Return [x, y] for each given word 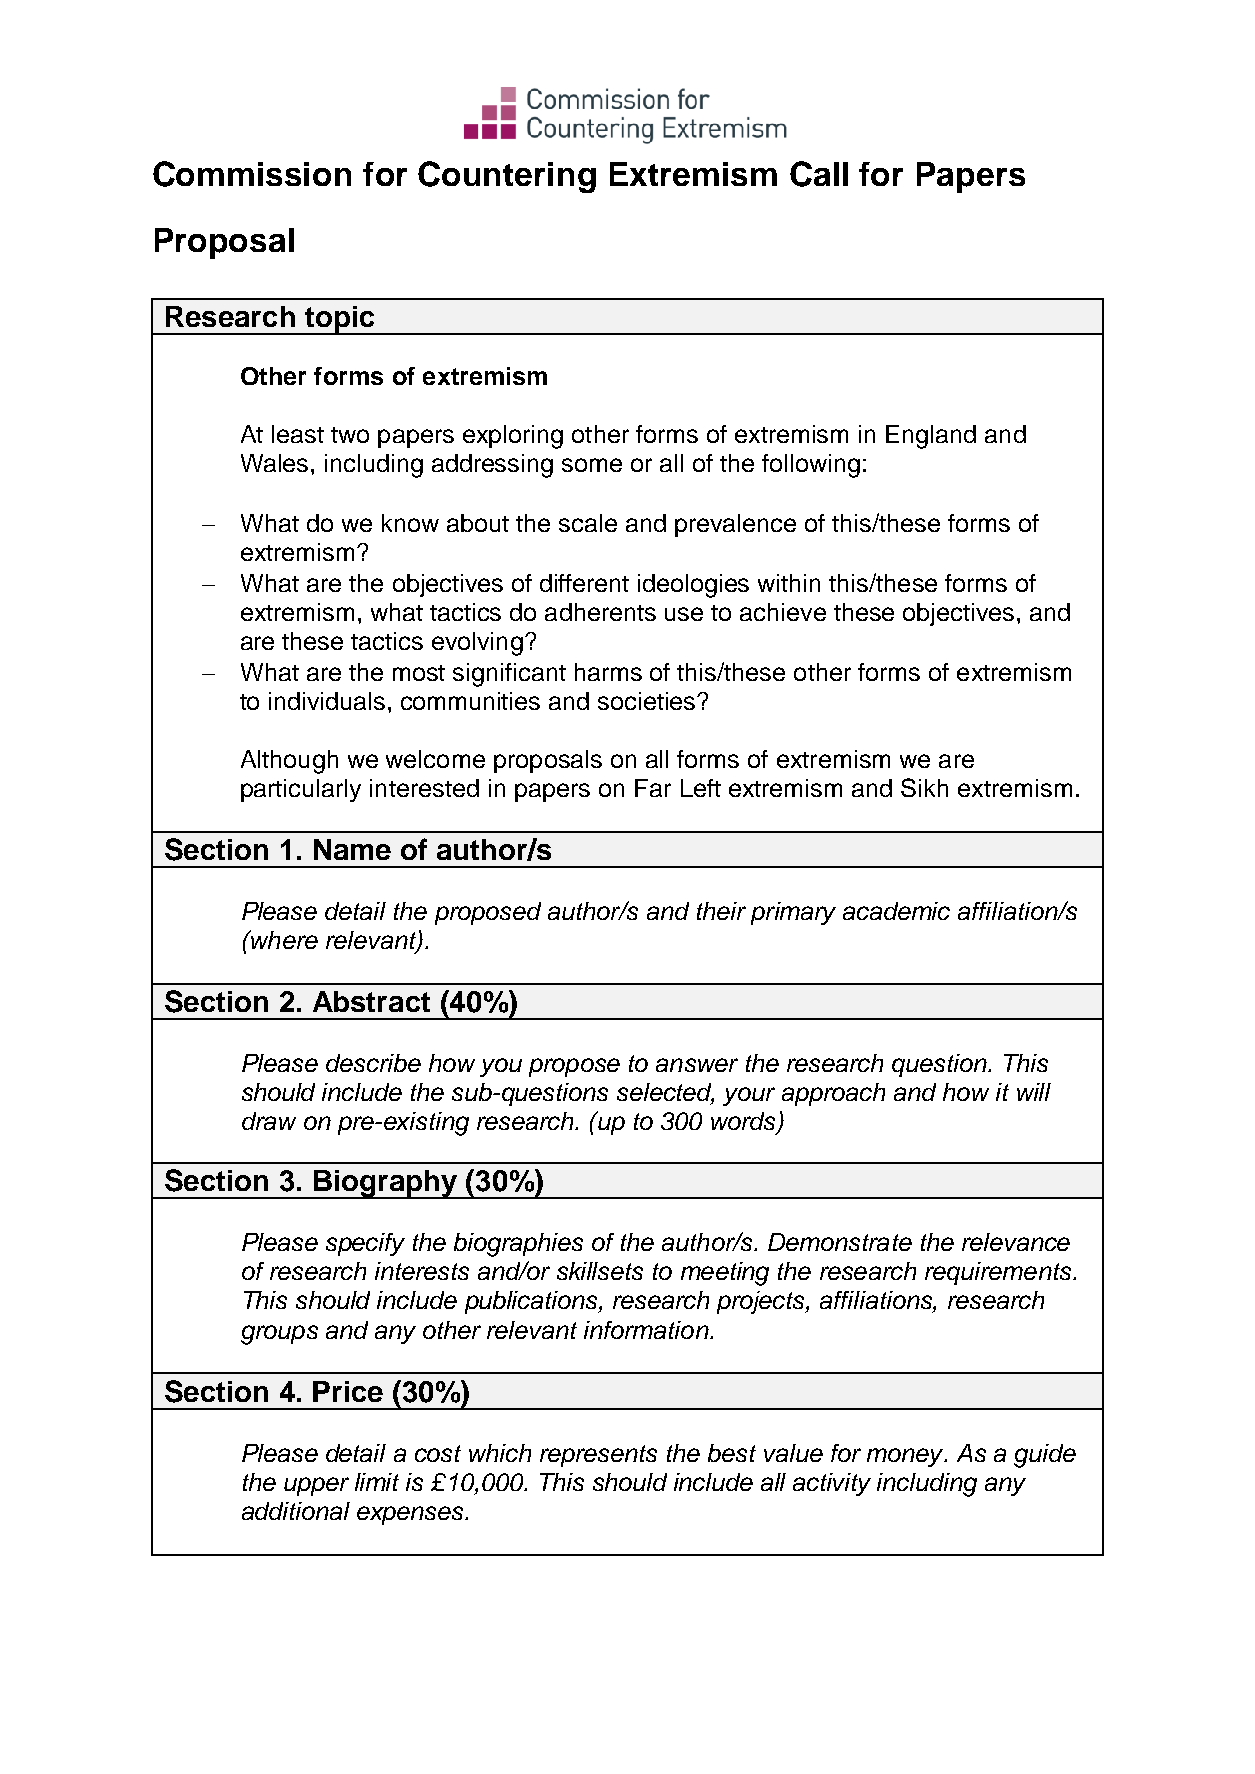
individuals [327, 701]
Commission [252, 174]
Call [819, 174]
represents [598, 1456]
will [1034, 1092]
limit [377, 1482]
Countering [507, 177]
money [906, 1457]
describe [373, 1063]
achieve [783, 612]
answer [697, 1065]
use [684, 614]
